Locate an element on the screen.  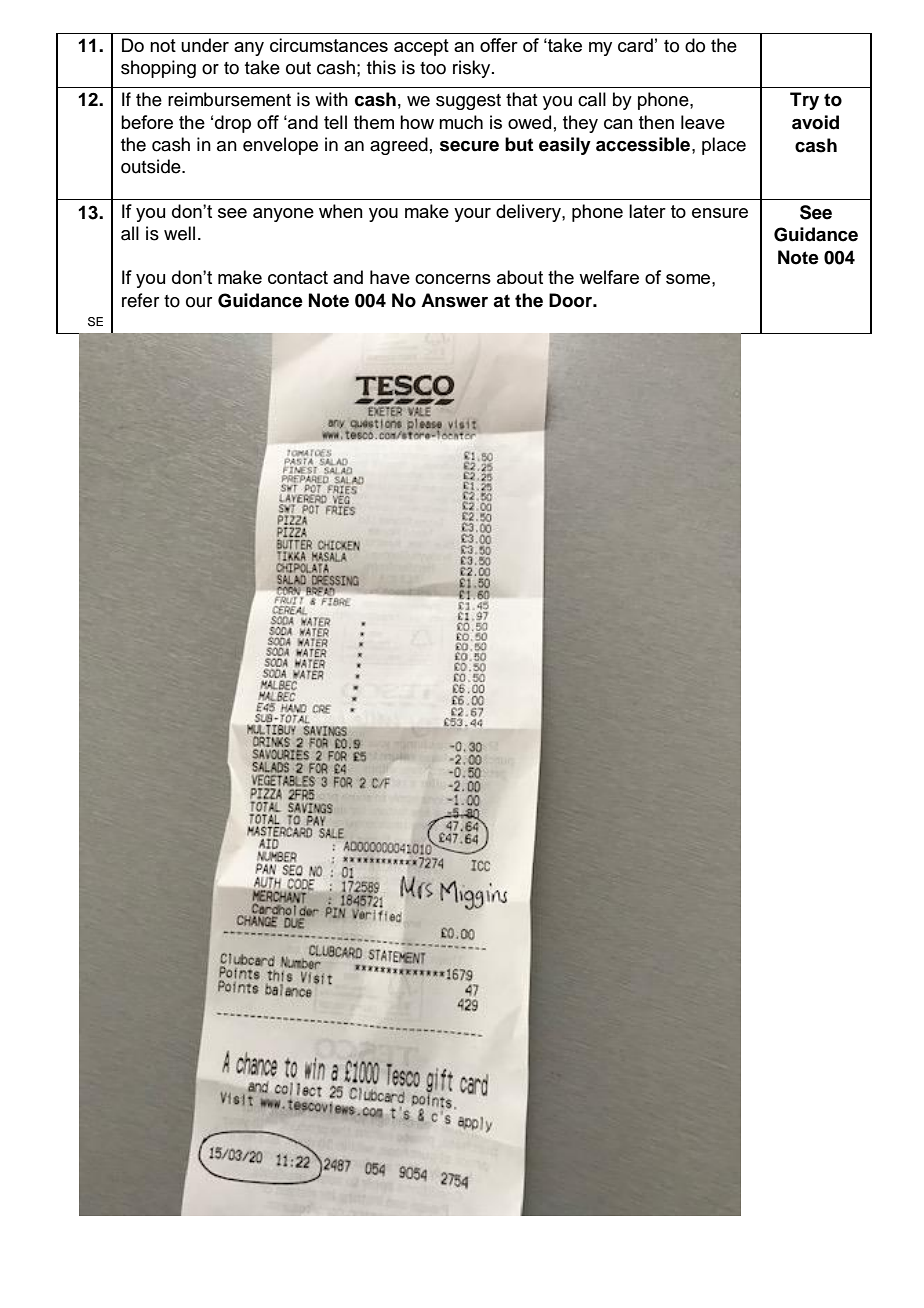
refer is located at coordinates (140, 300).
